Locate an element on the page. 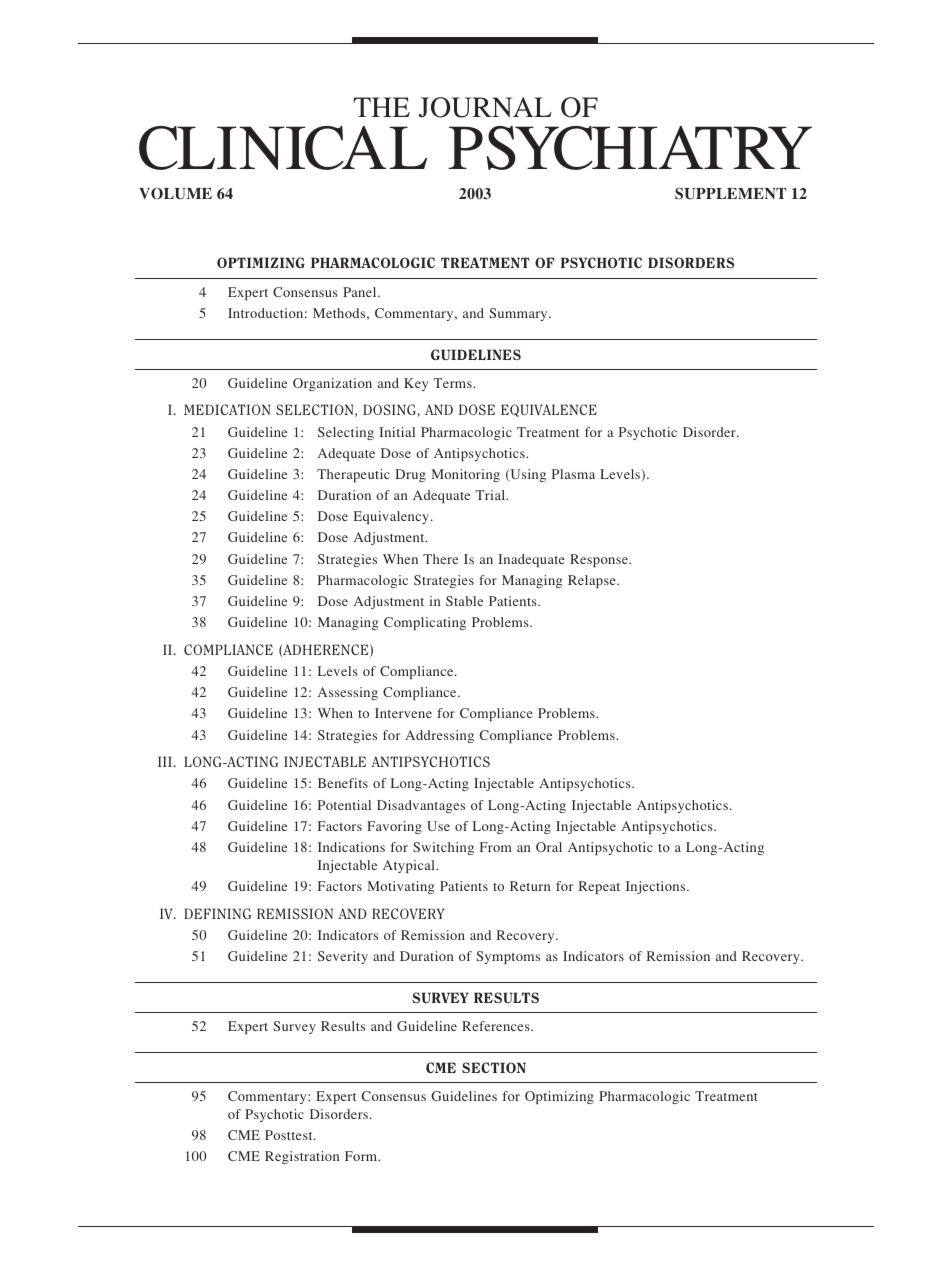 The image size is (952, 1275). MEDICATION is located at coordinates (227, 409).
